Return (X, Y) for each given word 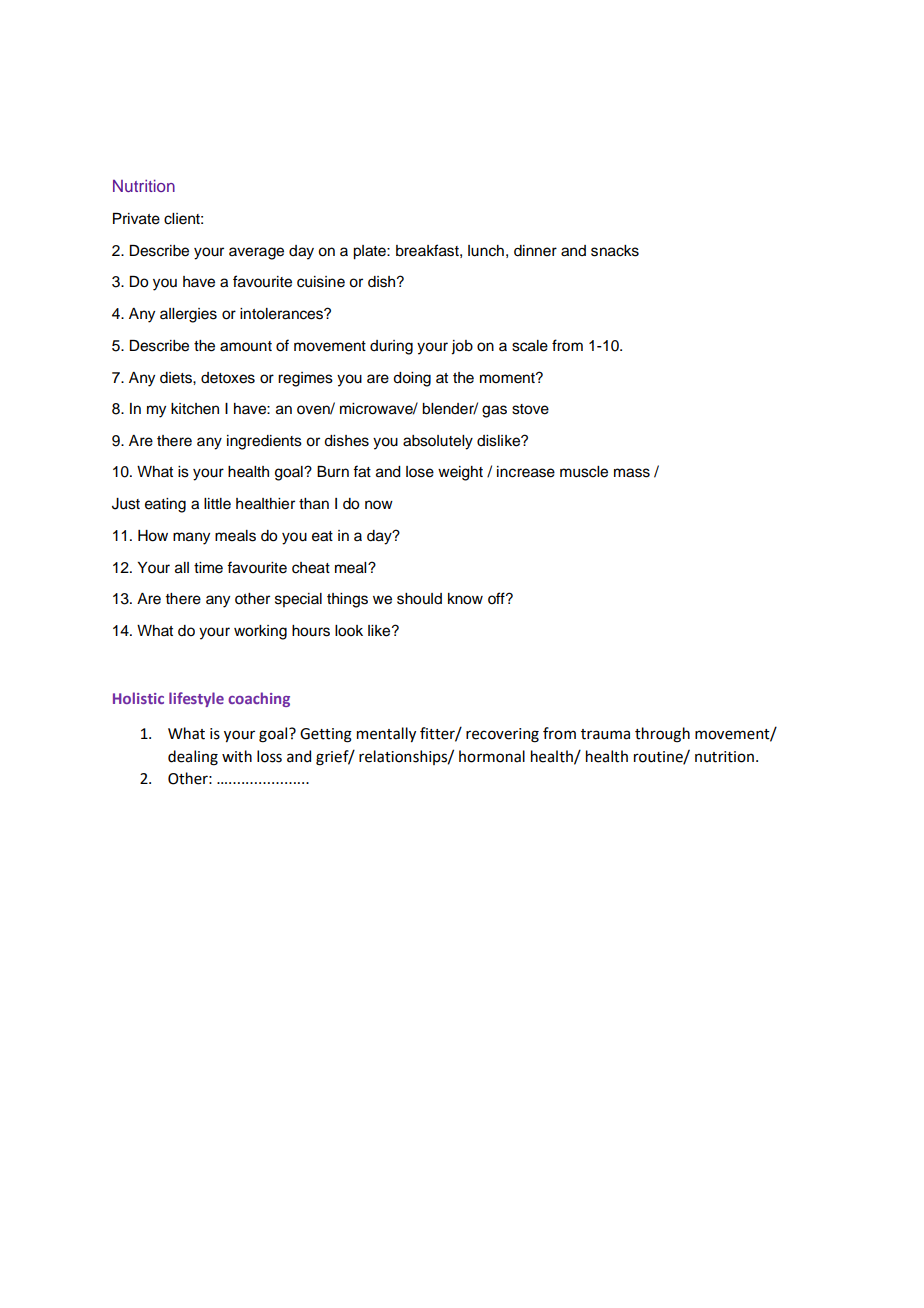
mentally (386, 734)
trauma (605, 734)
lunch (486, 251)
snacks (615, 251)
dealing (193, 758)
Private (136, 219)
